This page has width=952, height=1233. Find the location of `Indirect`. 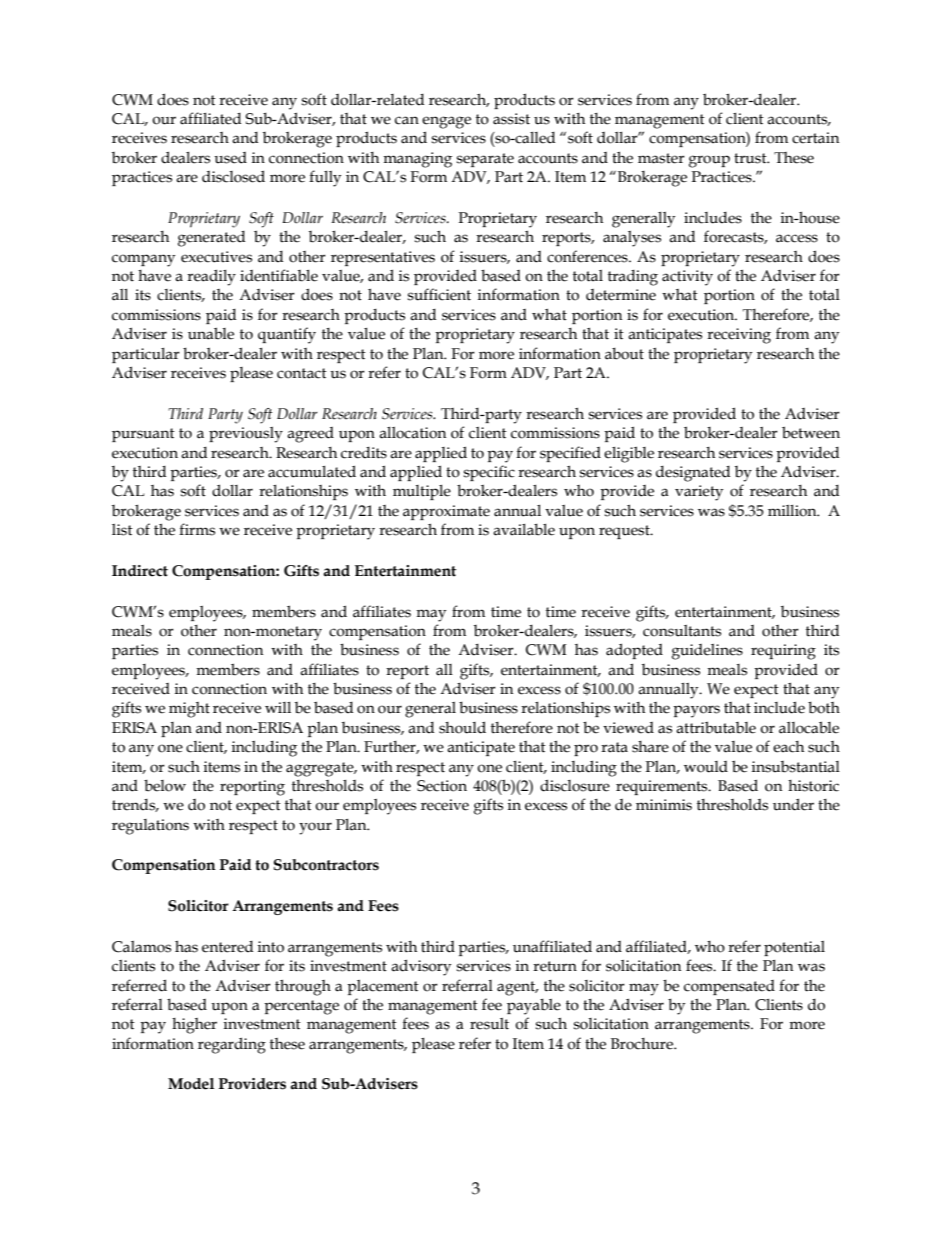

Indirect is located at coordinates (140, 571).
